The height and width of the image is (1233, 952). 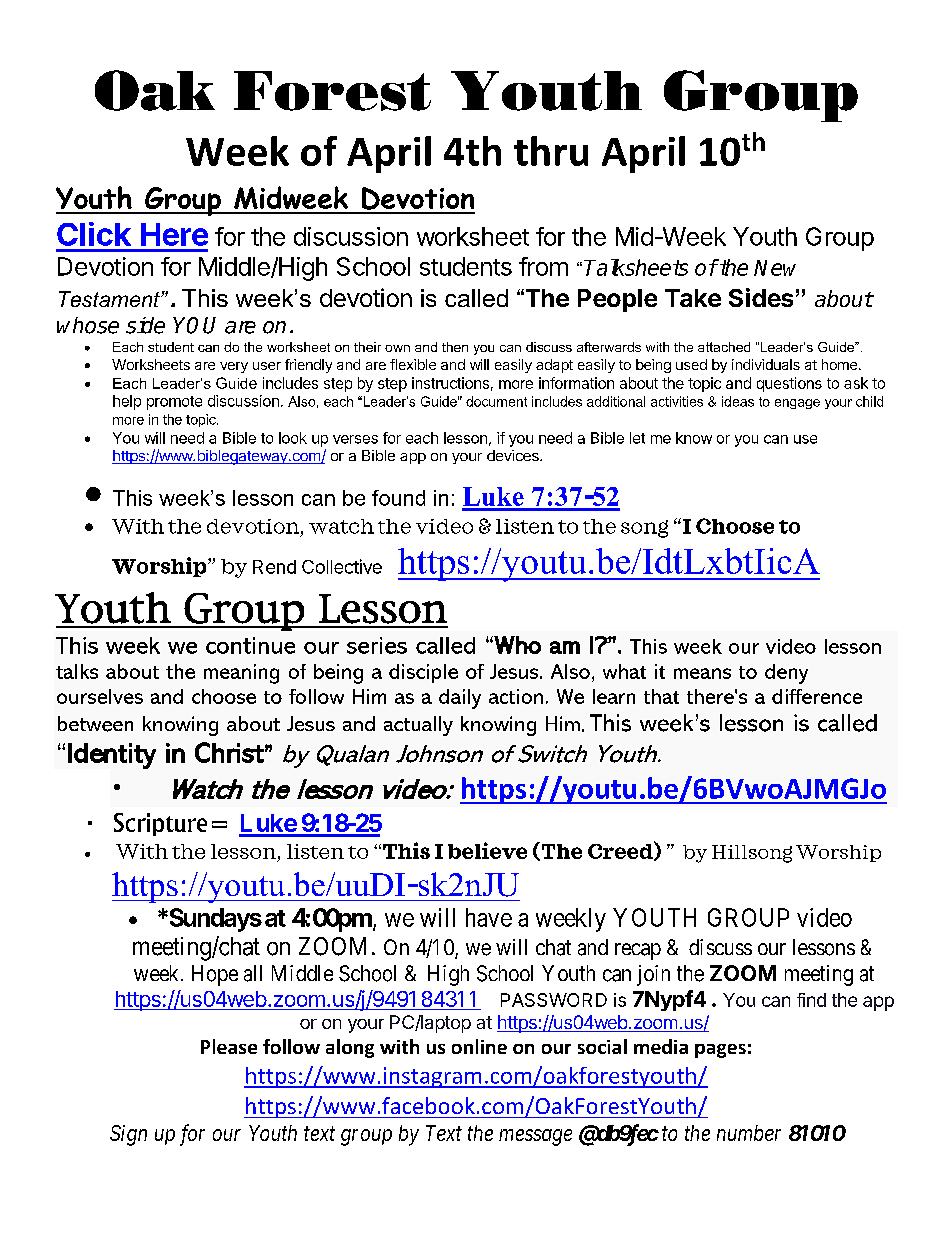 What do you see at coordinates (174, 403) in the image?
I see `promote` at bounding box center [174, 403].
